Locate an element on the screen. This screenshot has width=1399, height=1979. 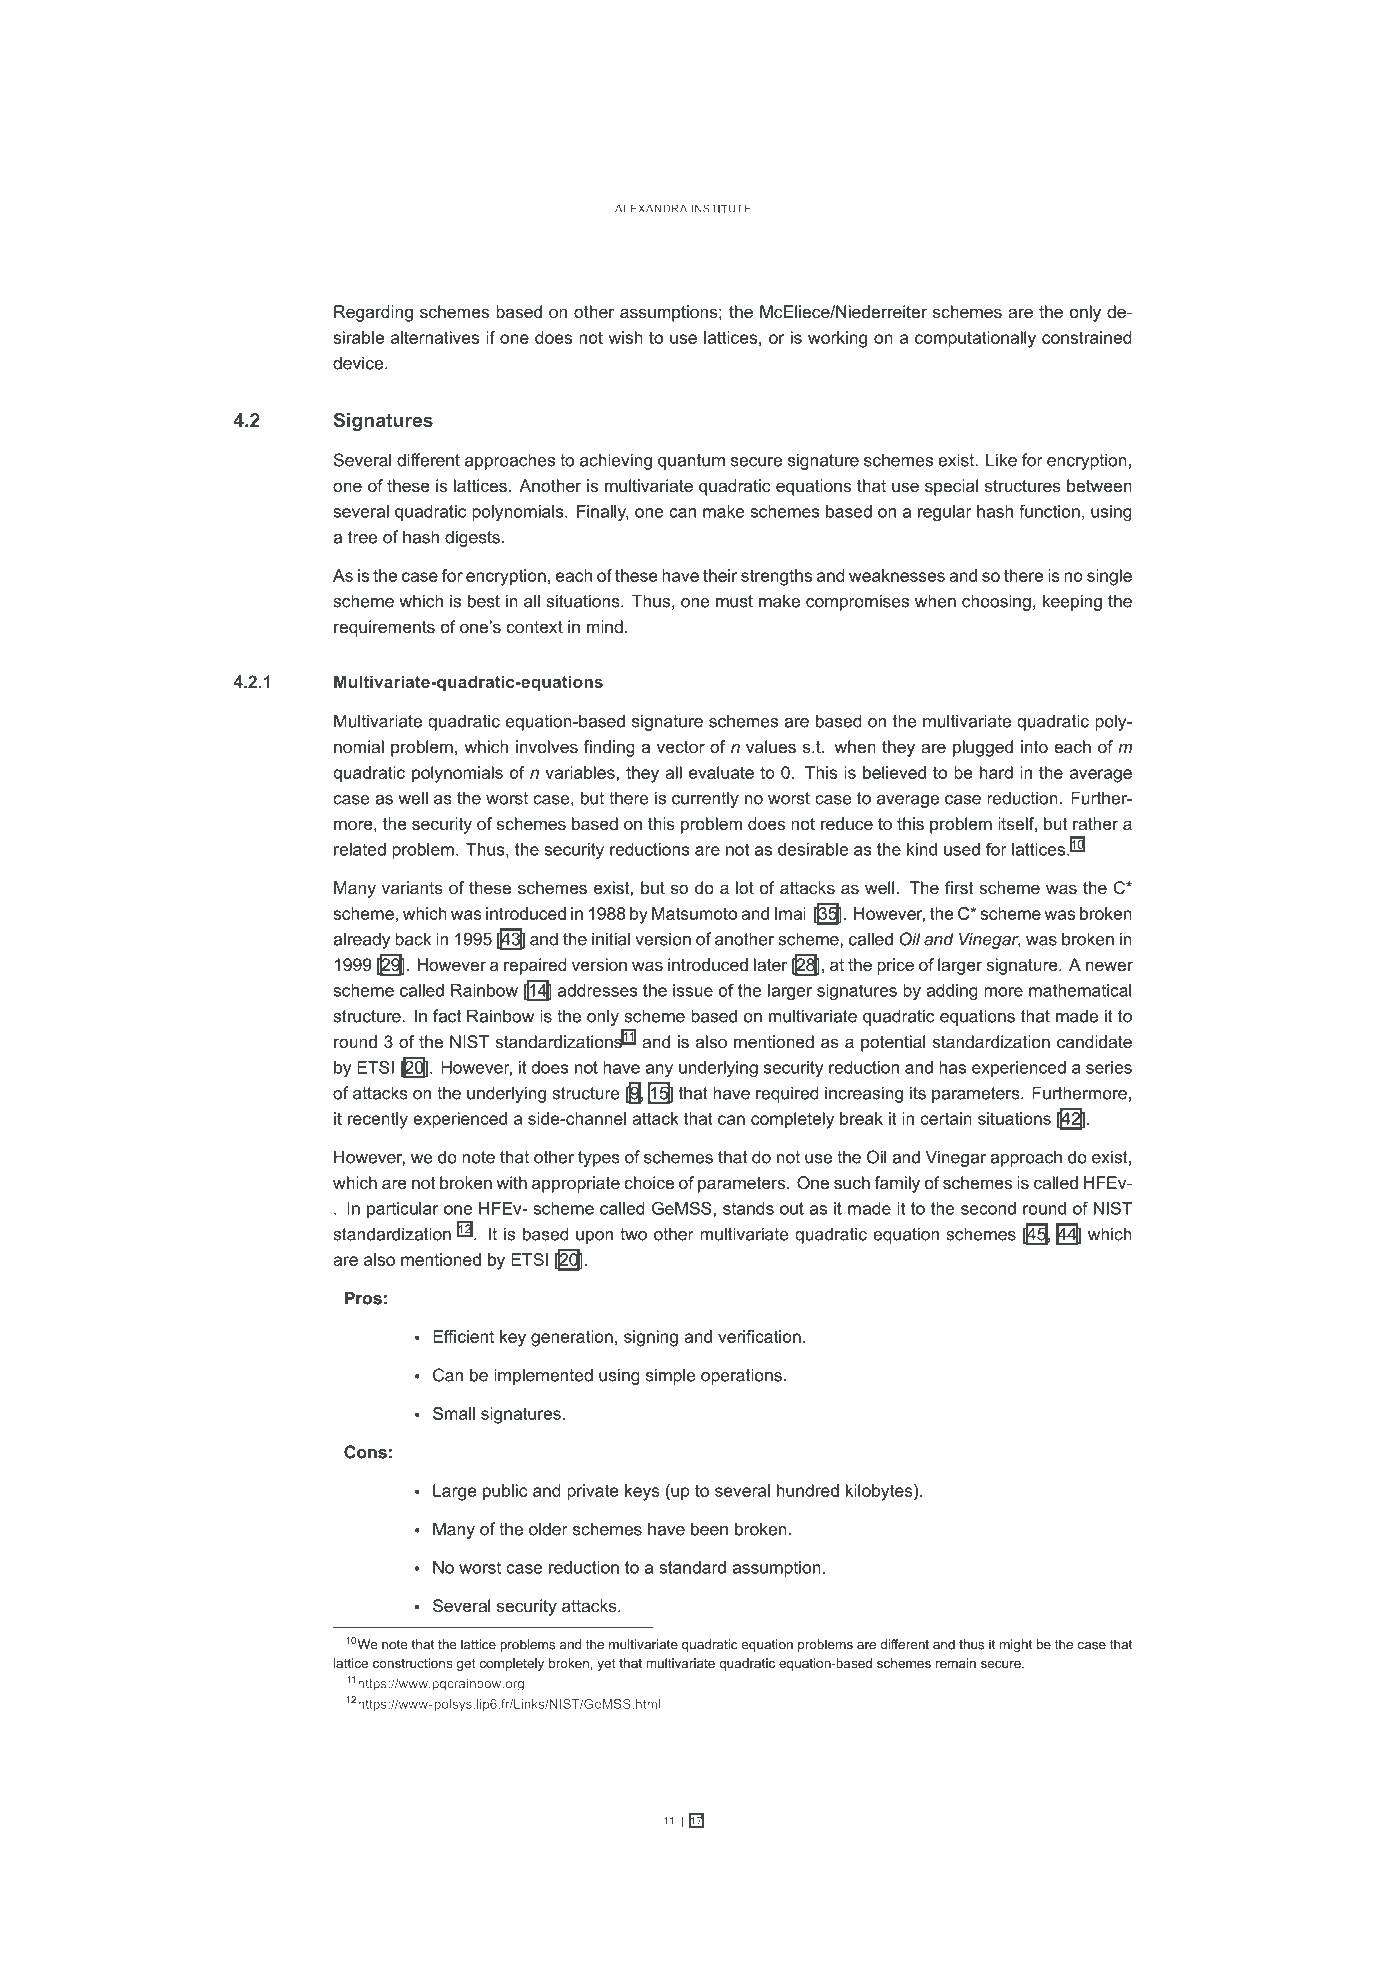
INSTITUTE is located at coordinates (721, 208).
